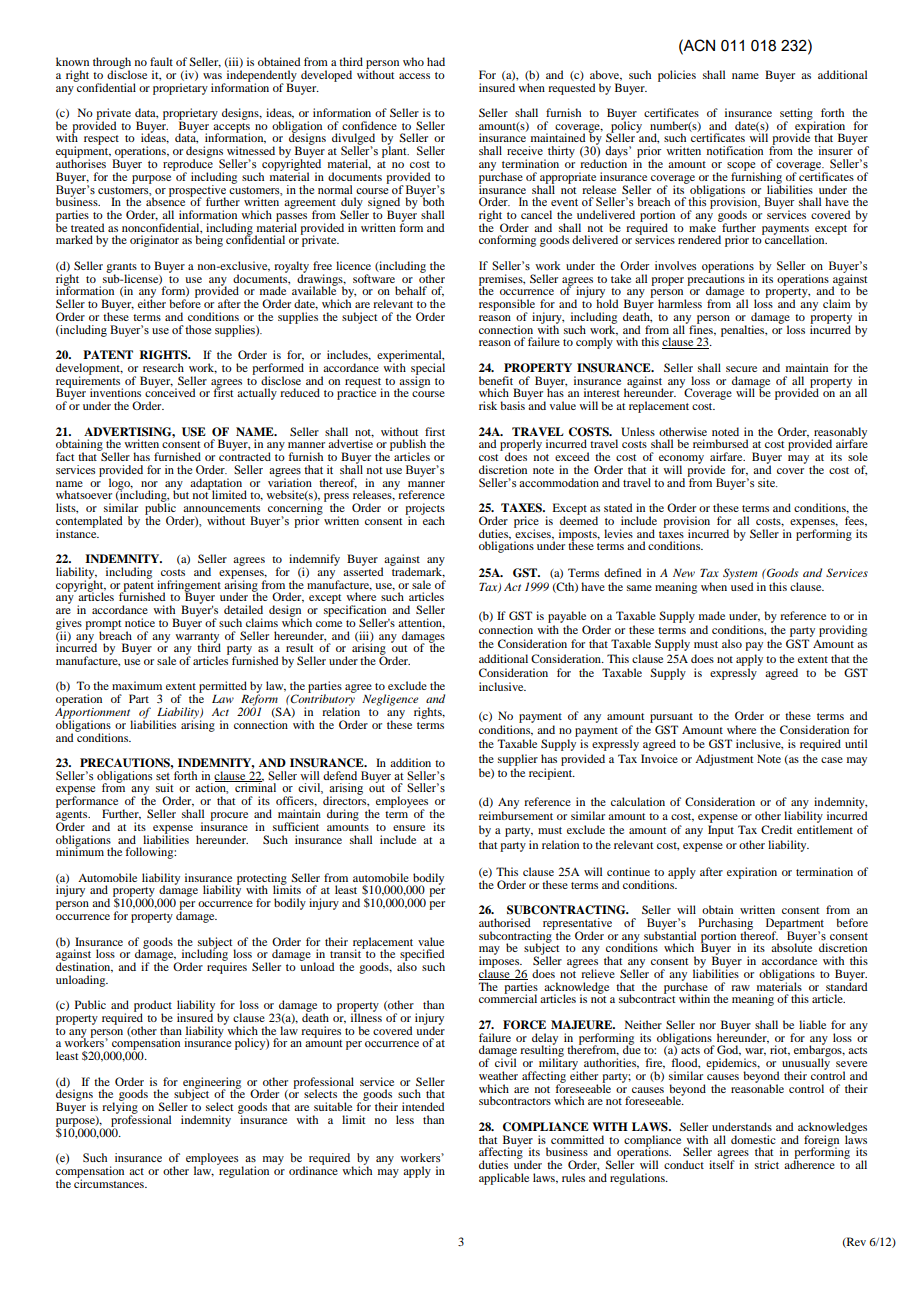  What do you see at coordinates (504, 1179) in the screenshot?
I see `applicable` at bounding box center [504, 1179].
